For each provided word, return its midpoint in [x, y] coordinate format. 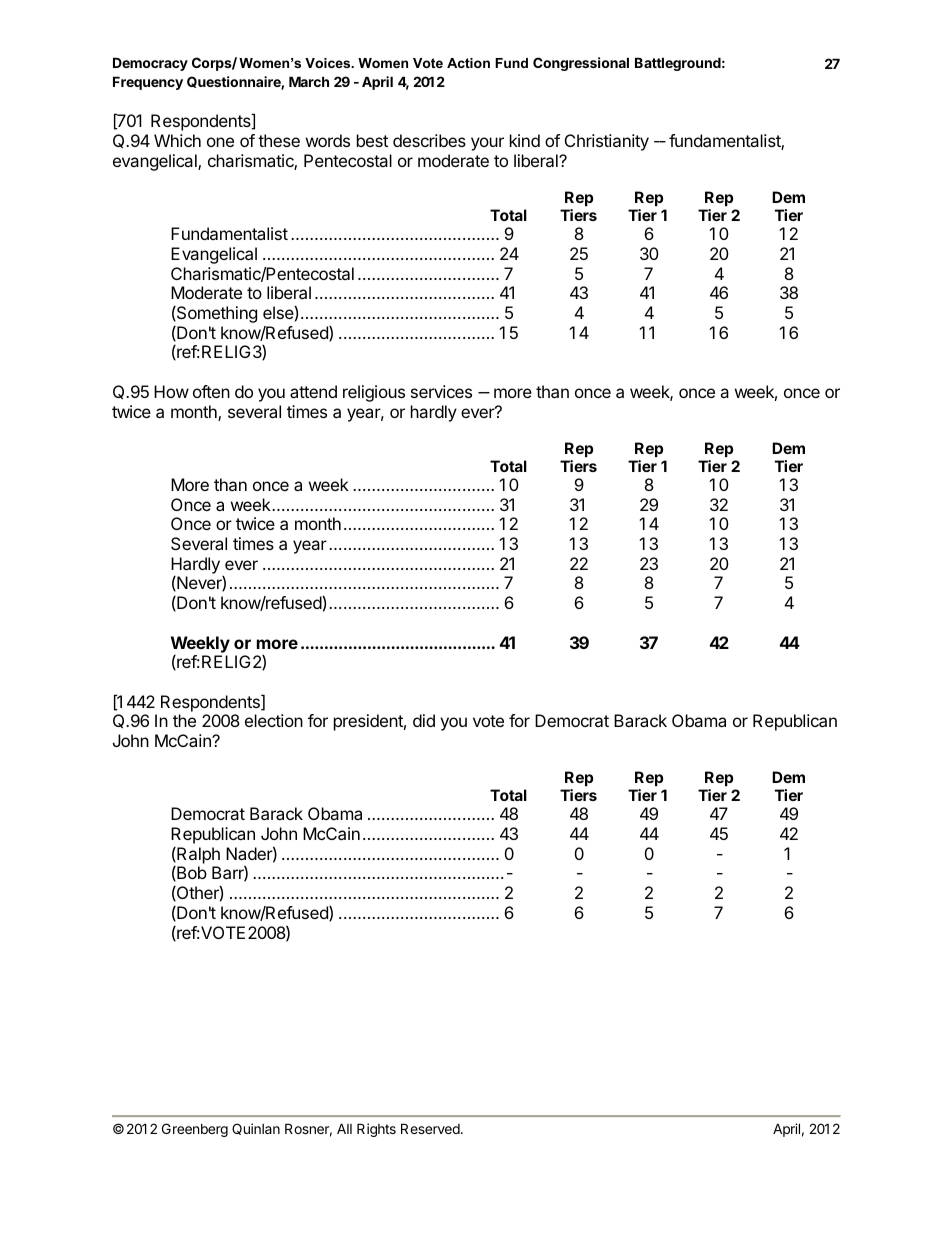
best [372, 140]
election [274, 720]
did [424, 720]
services [441, 391]
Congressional [581, 64]
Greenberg [195, 1130]
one [220, 142]
